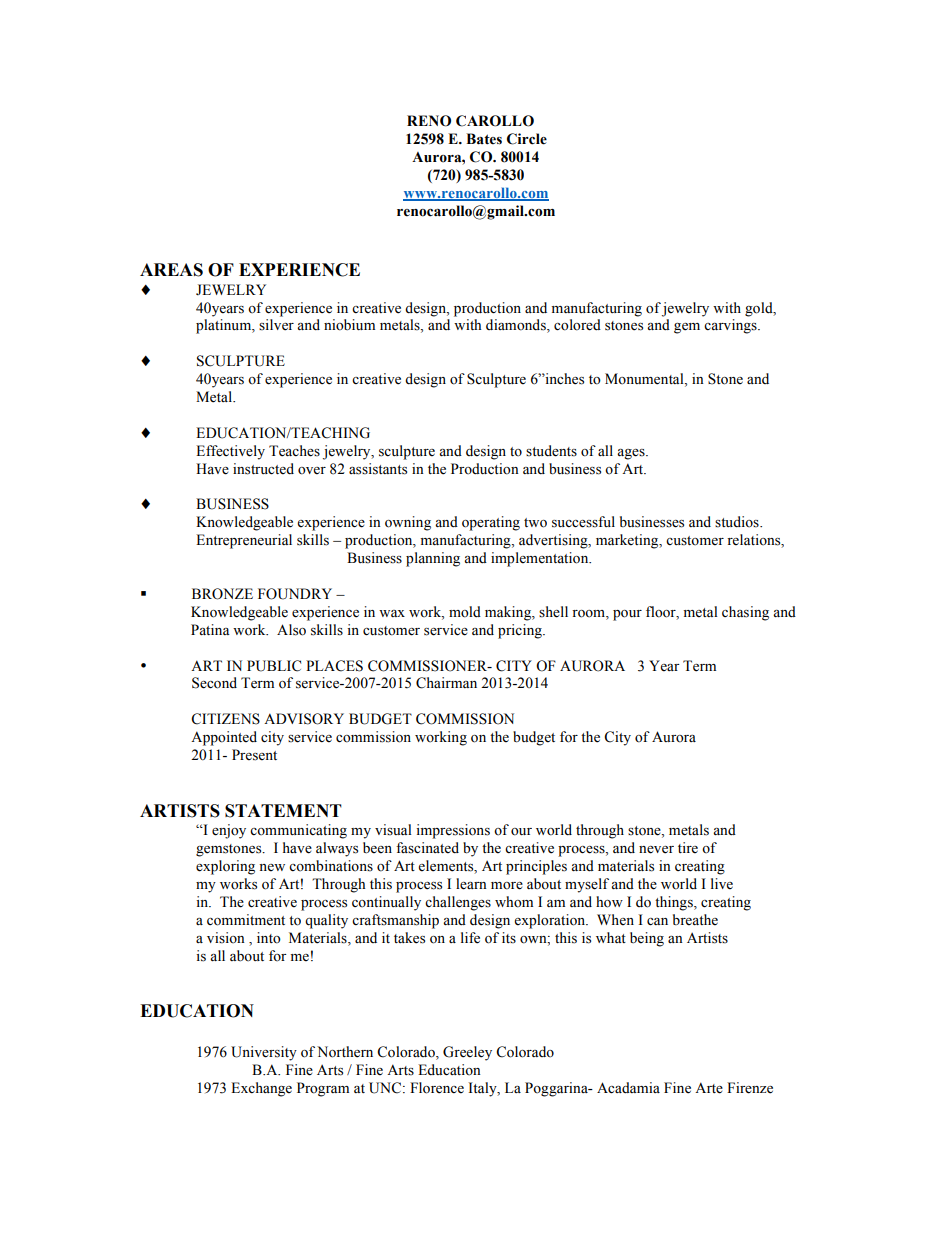  Describe the element at coordinates (264, 1053) in the screenshot. I see `University` at that location.
